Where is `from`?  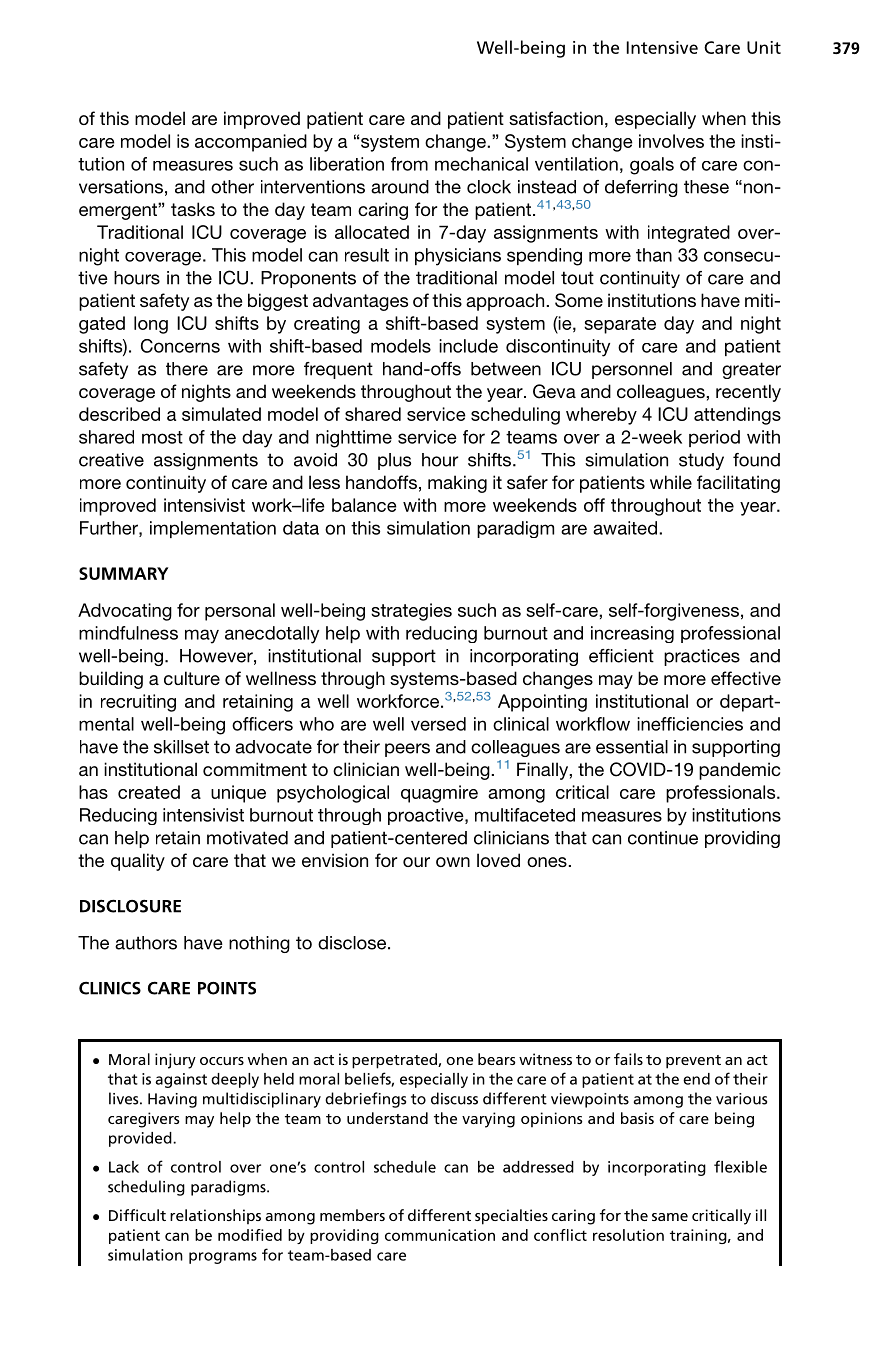
from is located at coordinates (409, 164).
